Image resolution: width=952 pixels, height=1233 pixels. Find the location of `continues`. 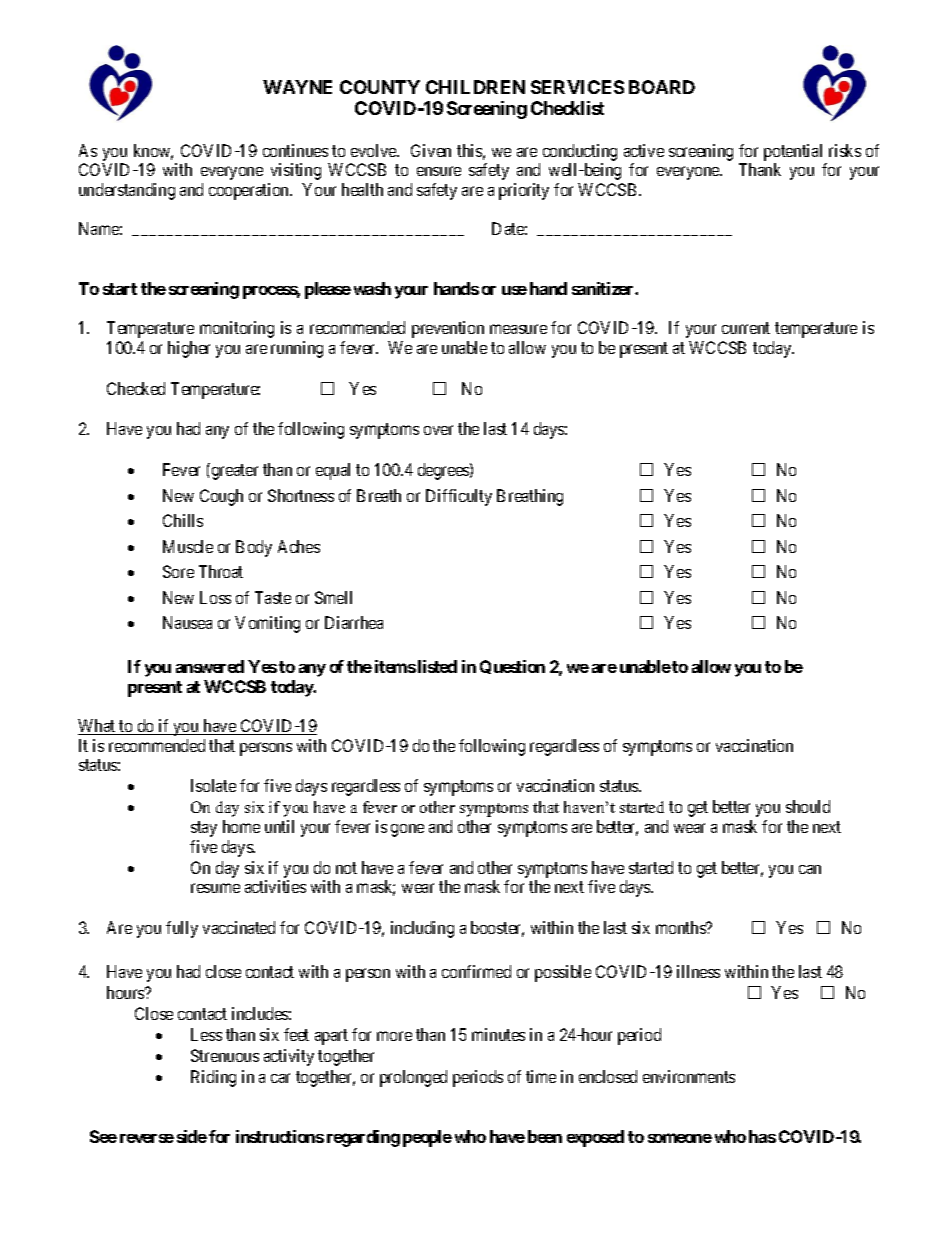

continues is located at coordinates (295, 150).
